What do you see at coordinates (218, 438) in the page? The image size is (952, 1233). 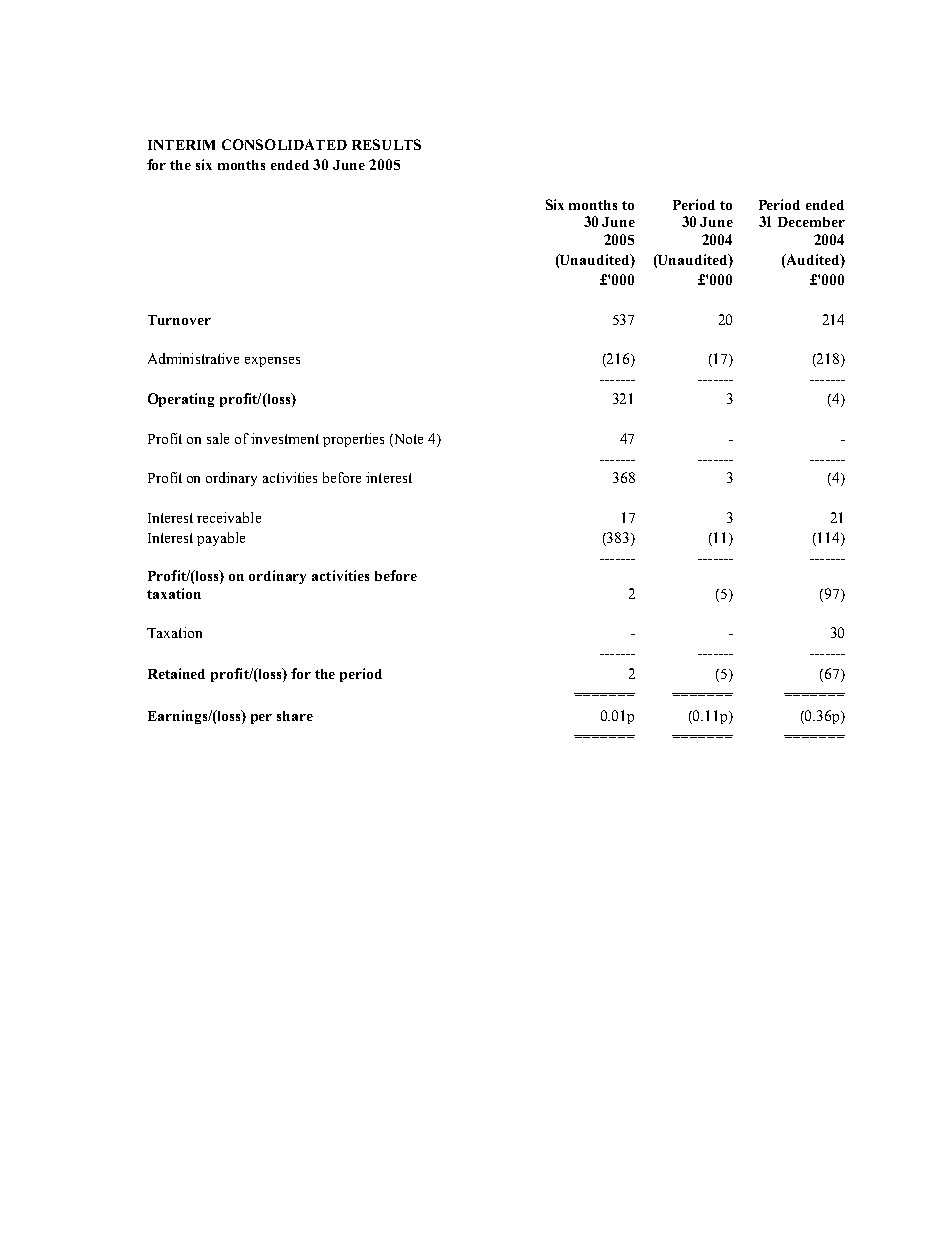 I see `sale` at bounding box center [218, 438].
